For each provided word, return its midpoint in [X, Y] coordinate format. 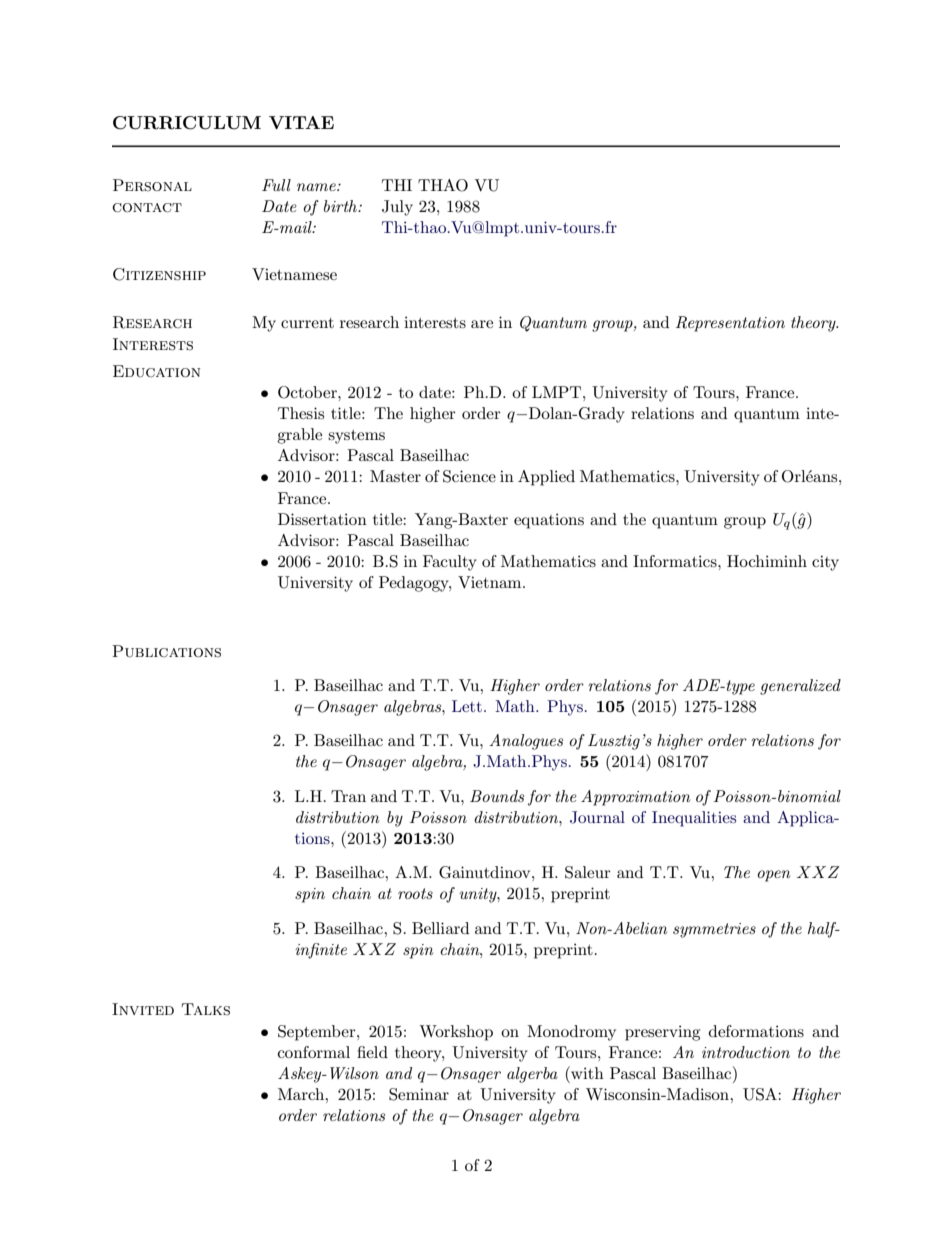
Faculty [450, 563]
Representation [730, 324]
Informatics [676, 561]
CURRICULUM [187, 123]
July [397, 208]
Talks [206, 1009]
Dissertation [322, 519]
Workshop [456, 1033]
